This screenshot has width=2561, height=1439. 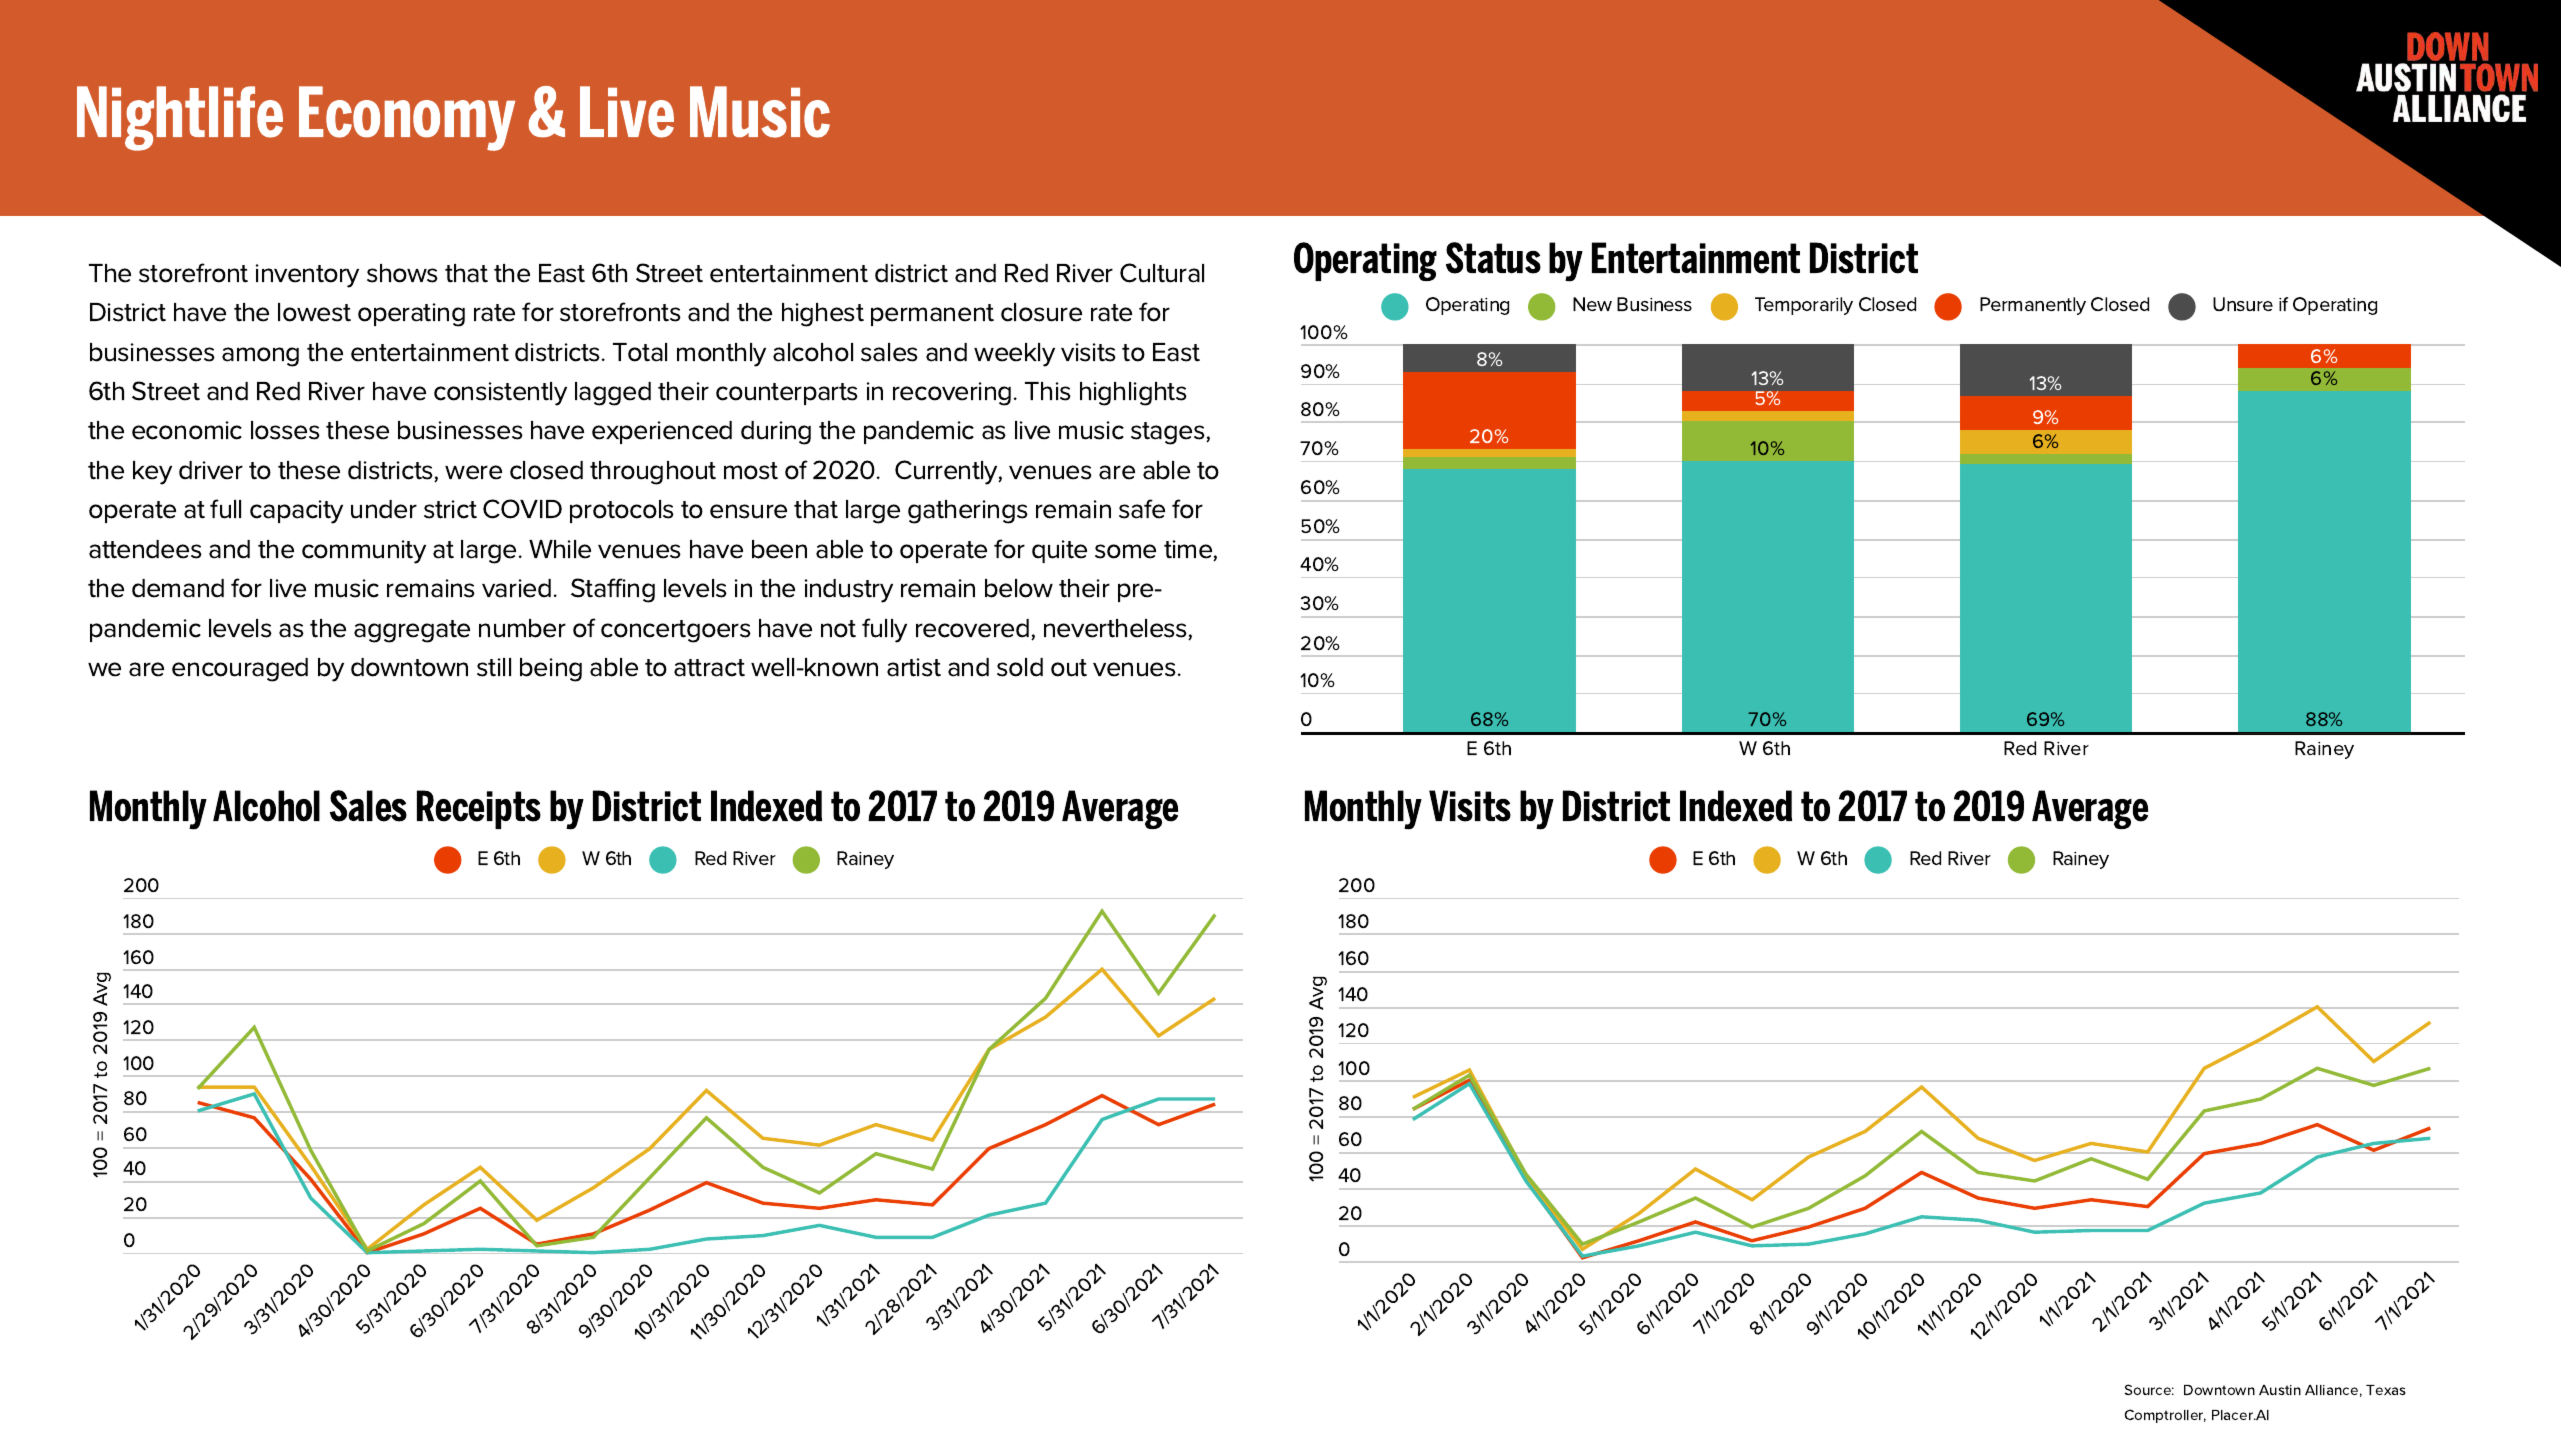 I want to click on being, so click(x=551, y=670).
